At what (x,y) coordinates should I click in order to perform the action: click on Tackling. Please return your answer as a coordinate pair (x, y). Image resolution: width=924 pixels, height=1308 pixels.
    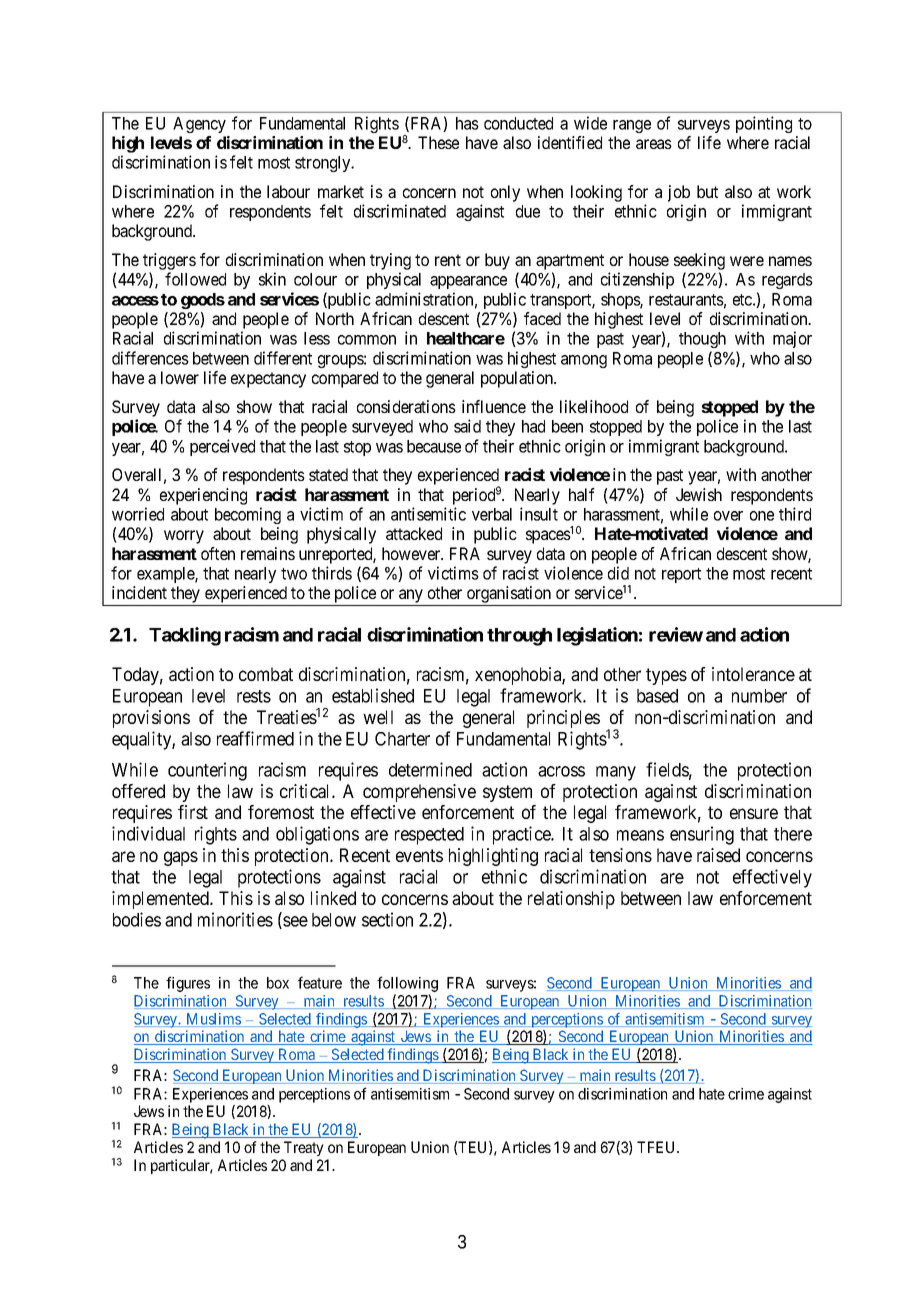
    Looking at the image, I should click on (185, 636).
